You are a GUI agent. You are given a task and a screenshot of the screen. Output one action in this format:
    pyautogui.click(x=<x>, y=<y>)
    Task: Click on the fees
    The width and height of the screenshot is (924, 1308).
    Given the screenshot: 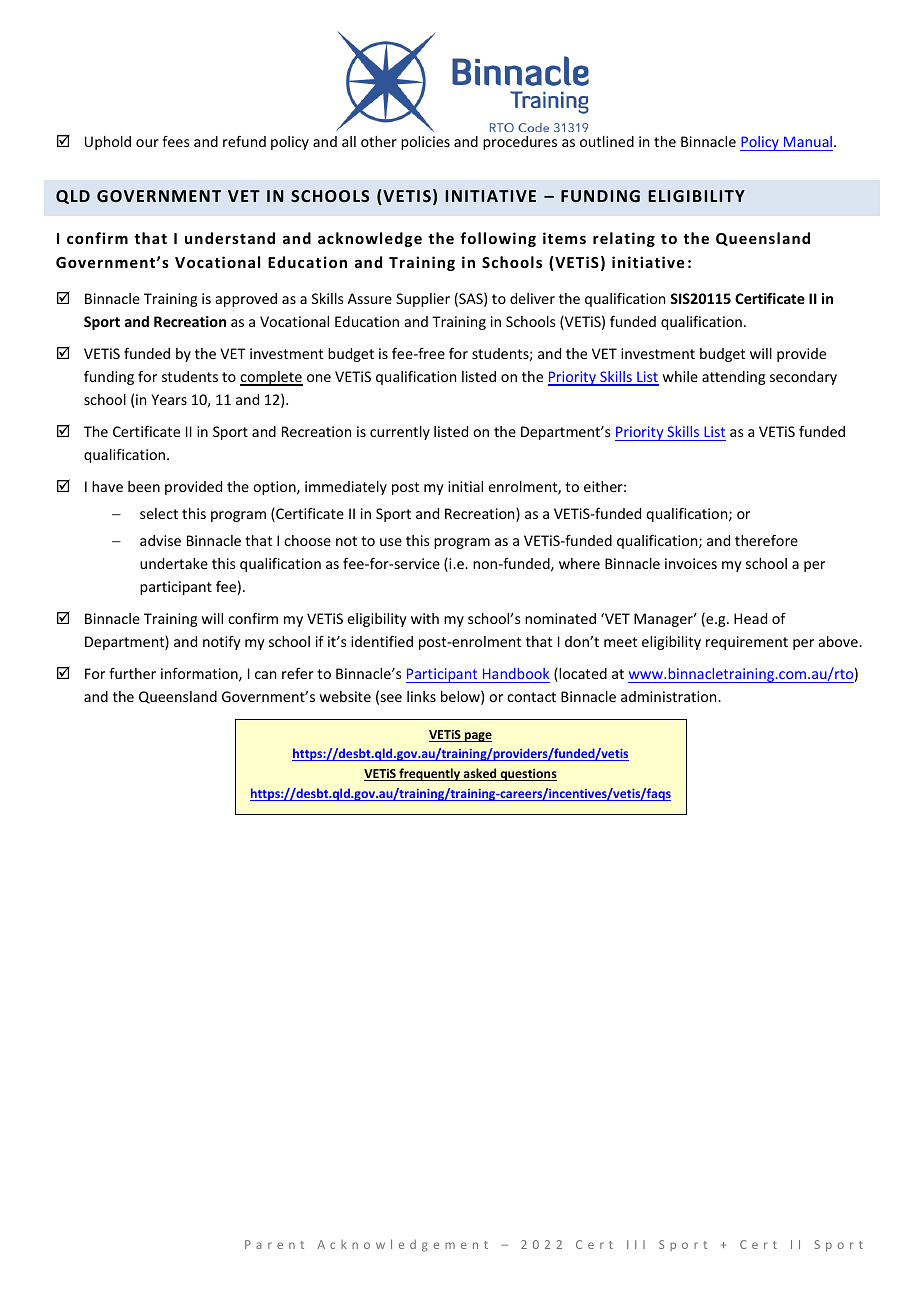 What is the action you would take?
    pyautogui.click(x=175, y=141)
